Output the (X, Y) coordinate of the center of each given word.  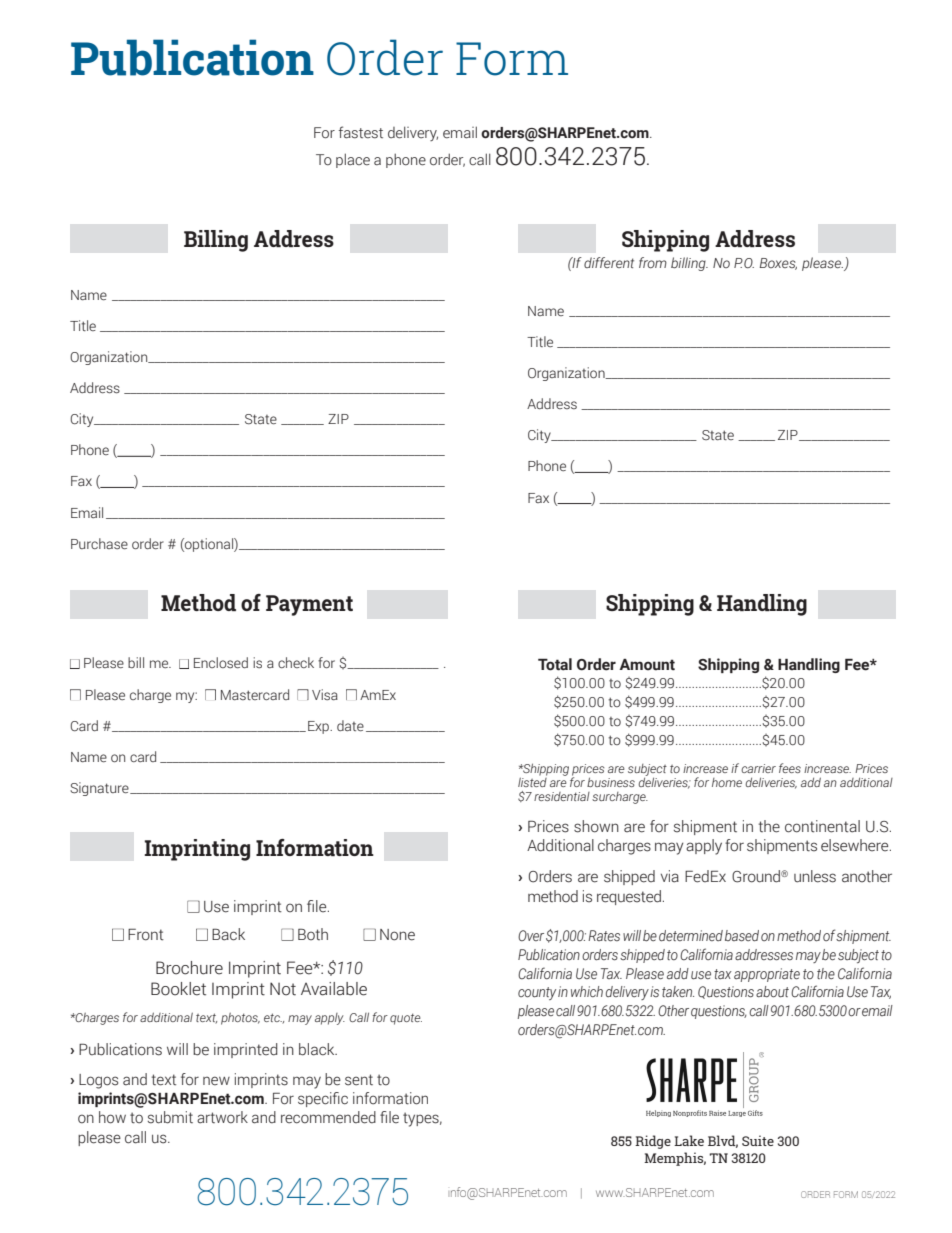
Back (228, 934)
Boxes (778, 264)
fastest (361, 132)
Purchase (99, 544)
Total (555, 664)
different (609, 262)
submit (170, 1117)
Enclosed (221, 663)
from (653, 262)
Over (531, 935)
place (353, 160)
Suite (758, 1140)
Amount (647, 665)
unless (815, 876)
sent (359, 1080)
